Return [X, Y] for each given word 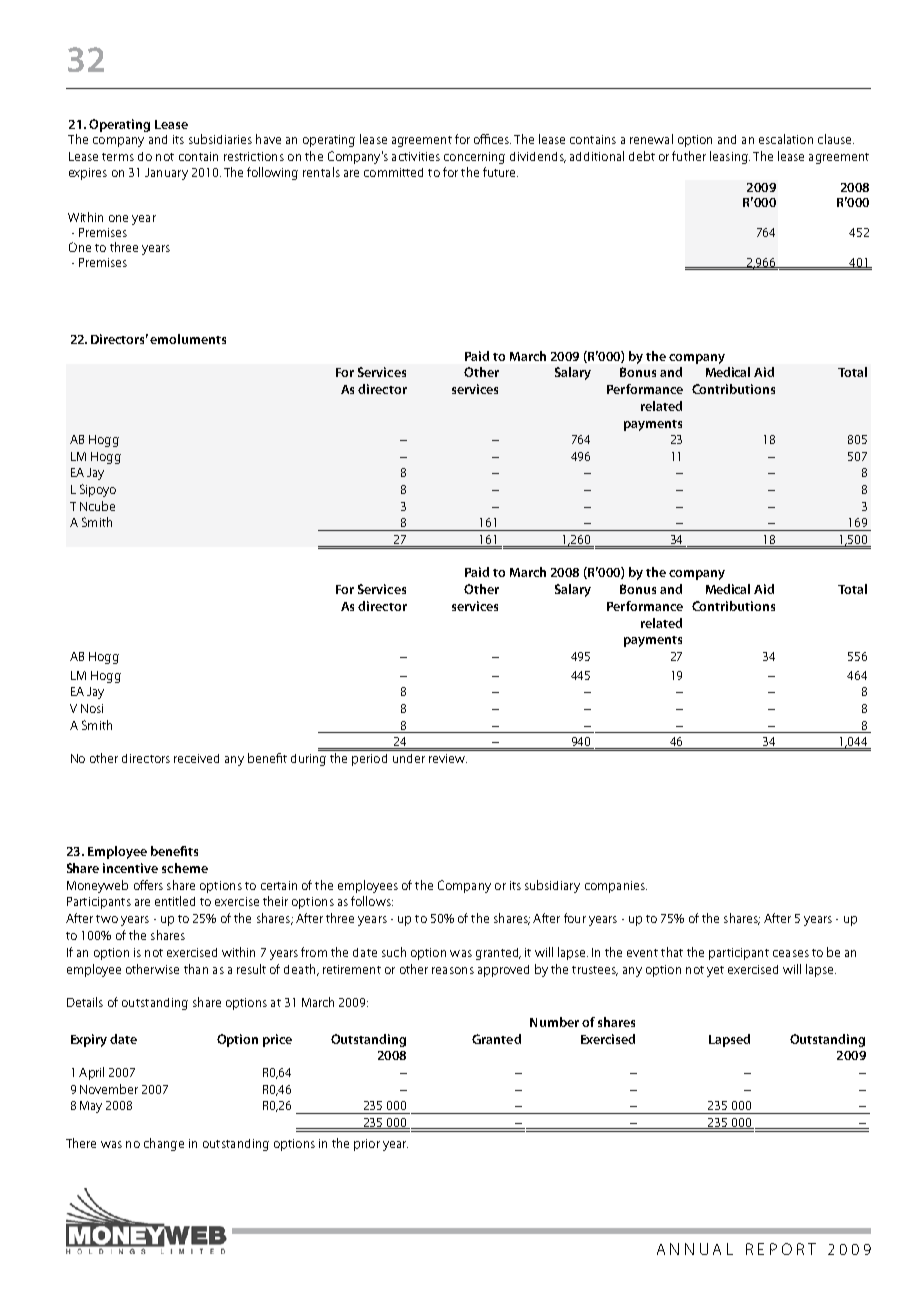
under [409, 758]
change [164, 1144]
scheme [185, 868]
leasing [730, 157]
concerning [474, 158]
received [196, 758]
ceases [791, 953]
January [166, 174]
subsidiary [552, 886]
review [448, 758]
